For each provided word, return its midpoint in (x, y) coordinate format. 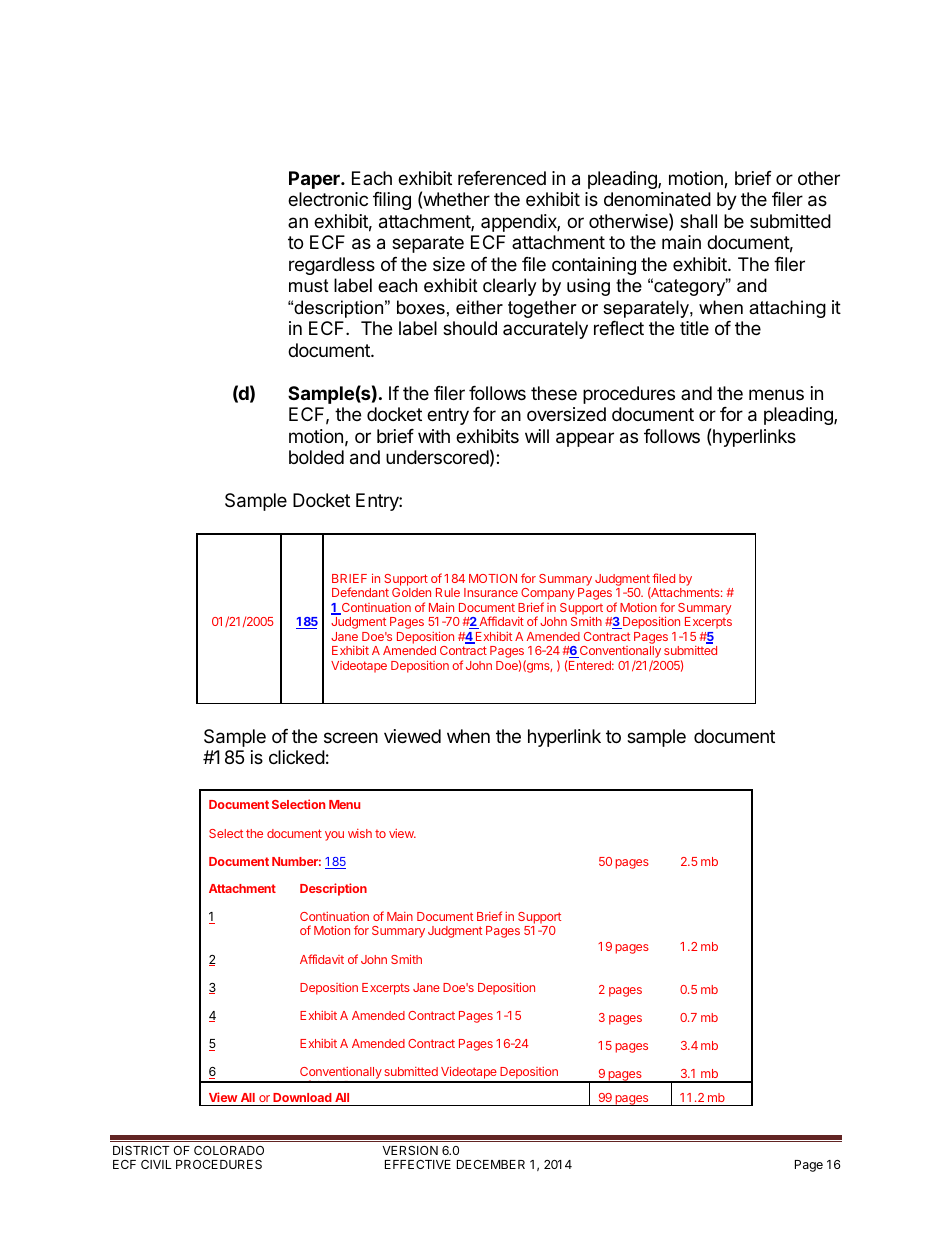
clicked (297, 757)
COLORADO (229, 1150)
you (334, 836)
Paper (315, 180)
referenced (502, 178)
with (434, 436)
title (694, 328)
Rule (448, 592)
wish (360, 833)
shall (698, 221)
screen (351, 737)
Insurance (491, 592)
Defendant (360, 592)
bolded (316, 457)
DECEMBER (491, 1164)
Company (548, 595)
